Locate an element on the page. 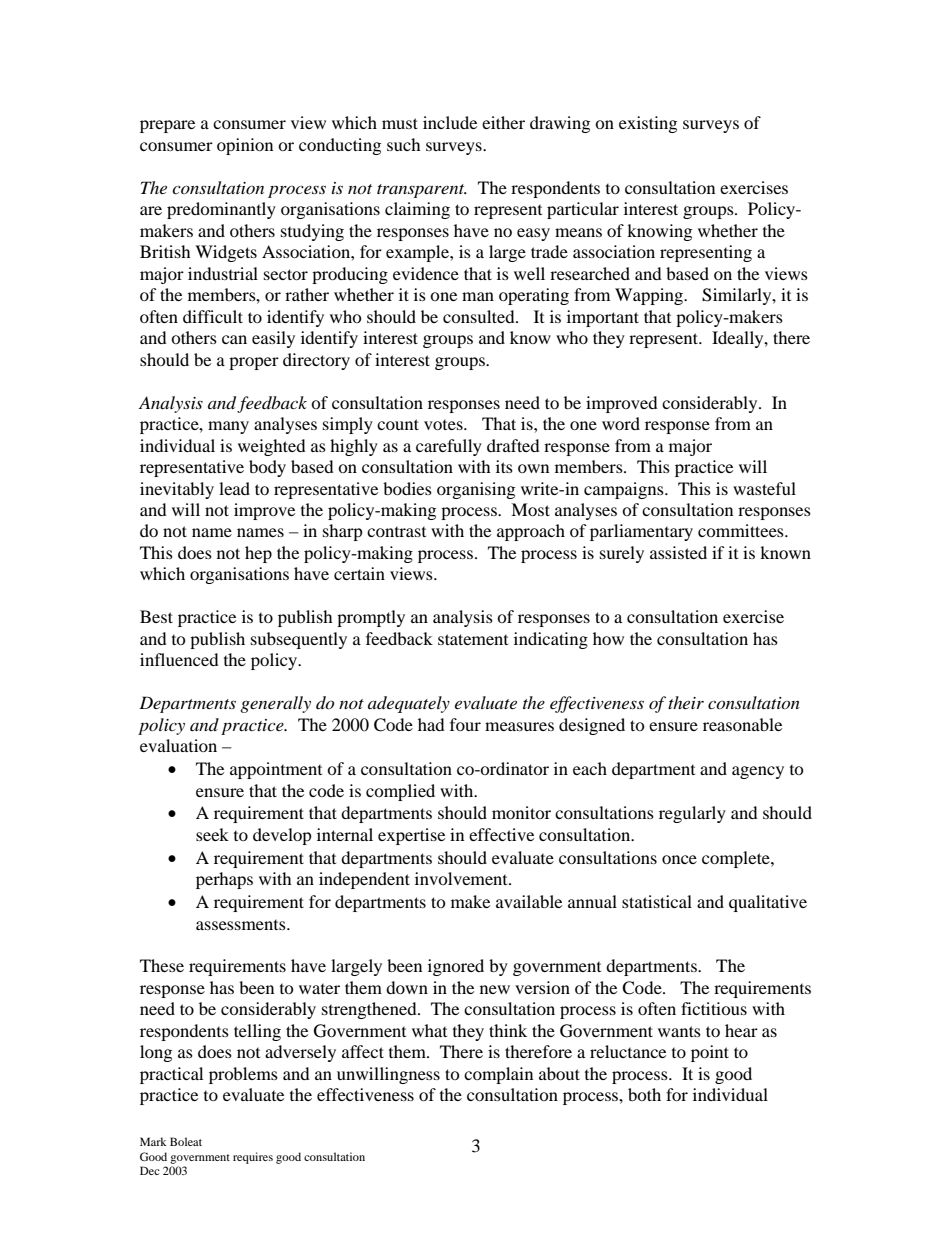 Image resolution: width=952 pixels, height=1233 pixels. include is located at coordinates (450, 122).
